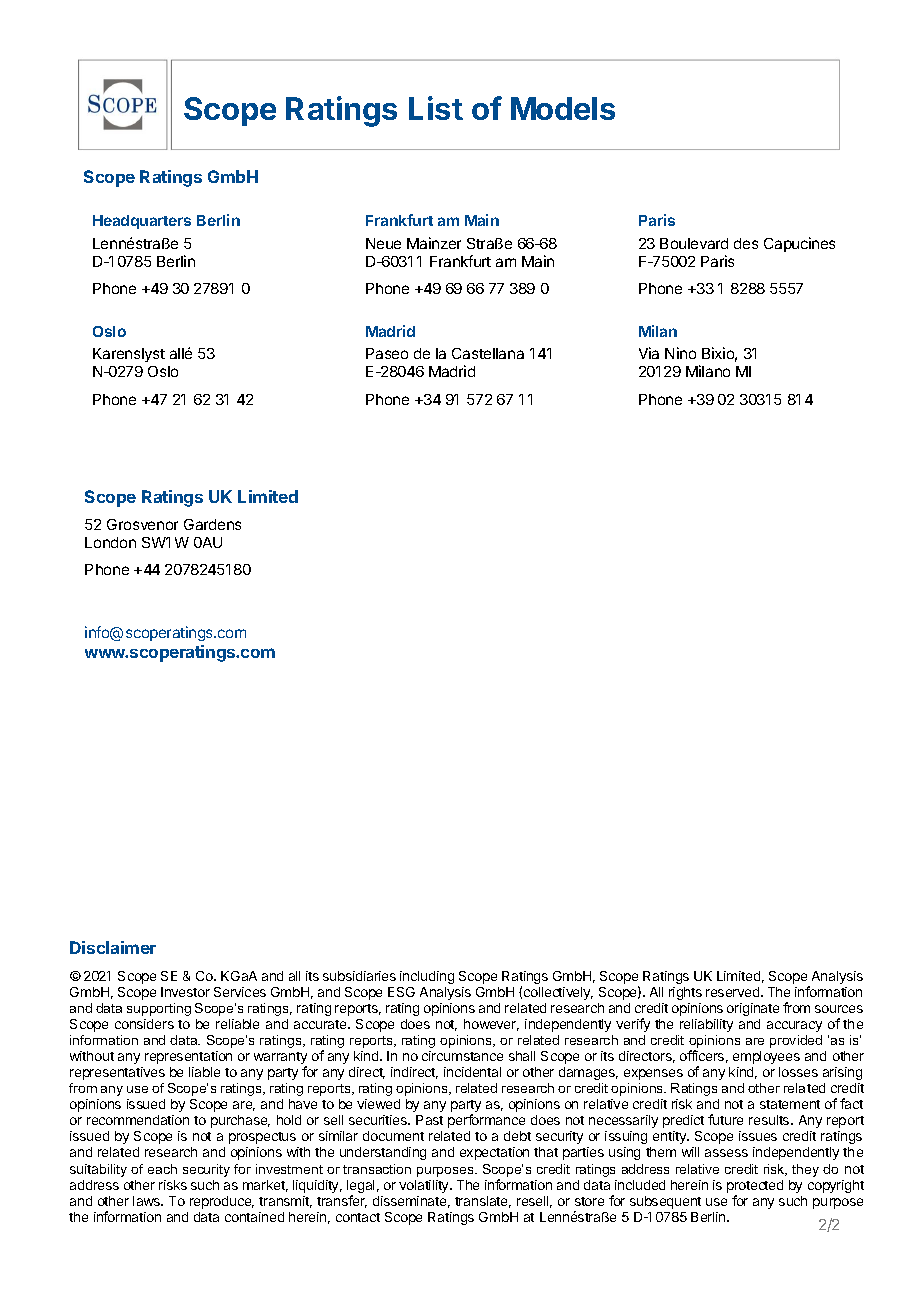  I want to click on Disclaimer, so click(113, 947).
